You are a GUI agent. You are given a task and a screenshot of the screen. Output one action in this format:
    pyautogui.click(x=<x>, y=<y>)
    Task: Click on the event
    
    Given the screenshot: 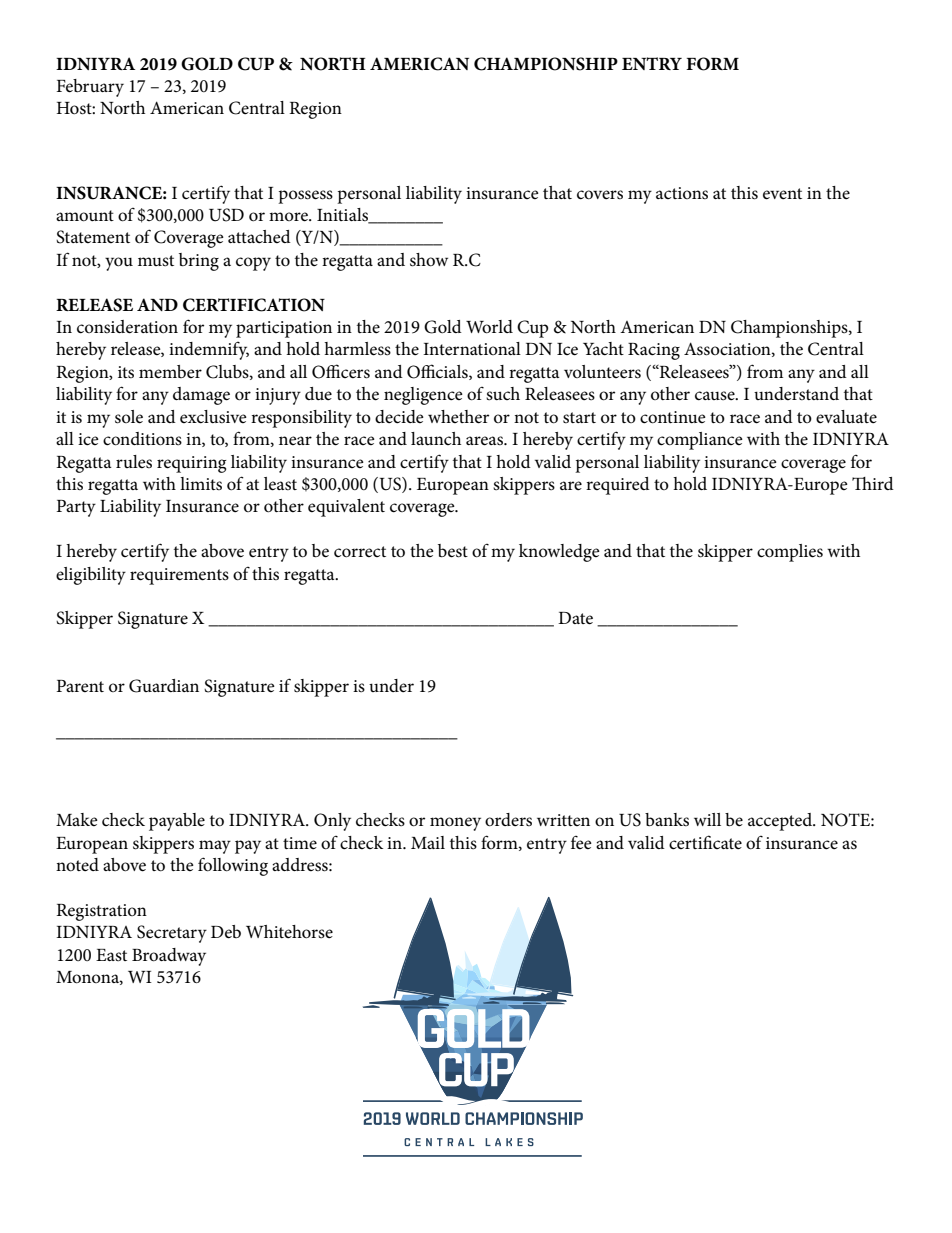 What is the action you would take?
    pyautogui.click(x=782, y=194)
